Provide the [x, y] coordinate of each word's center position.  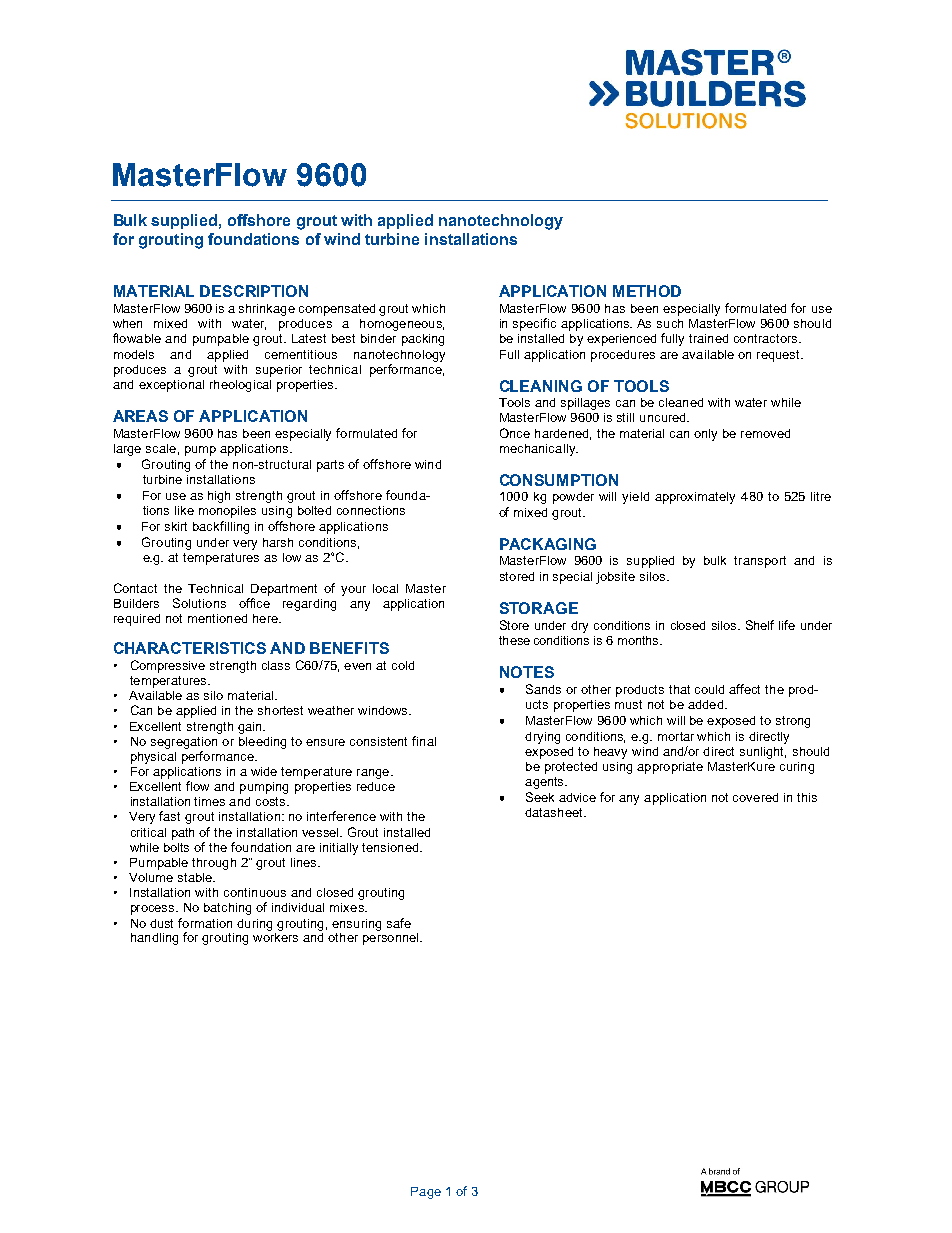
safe [399, 923]
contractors [767, 338]
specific [534, 324]
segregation [184, 743]
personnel [392, 937]
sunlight [763, 753]
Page [426, 1193]
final [424, 741]
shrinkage [267, 310]
